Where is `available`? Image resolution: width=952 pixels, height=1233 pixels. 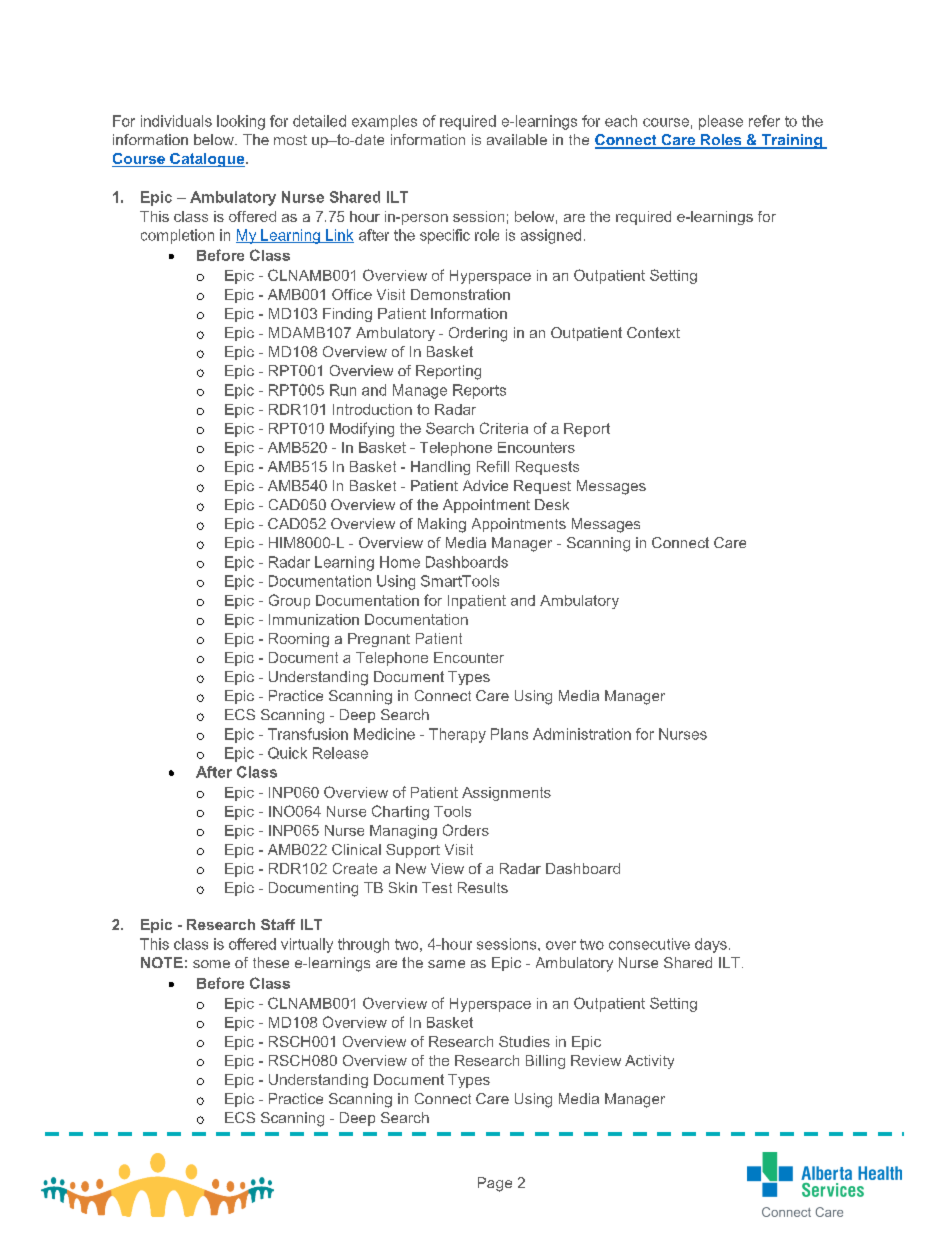
available is located at coordinates (517, 139).
